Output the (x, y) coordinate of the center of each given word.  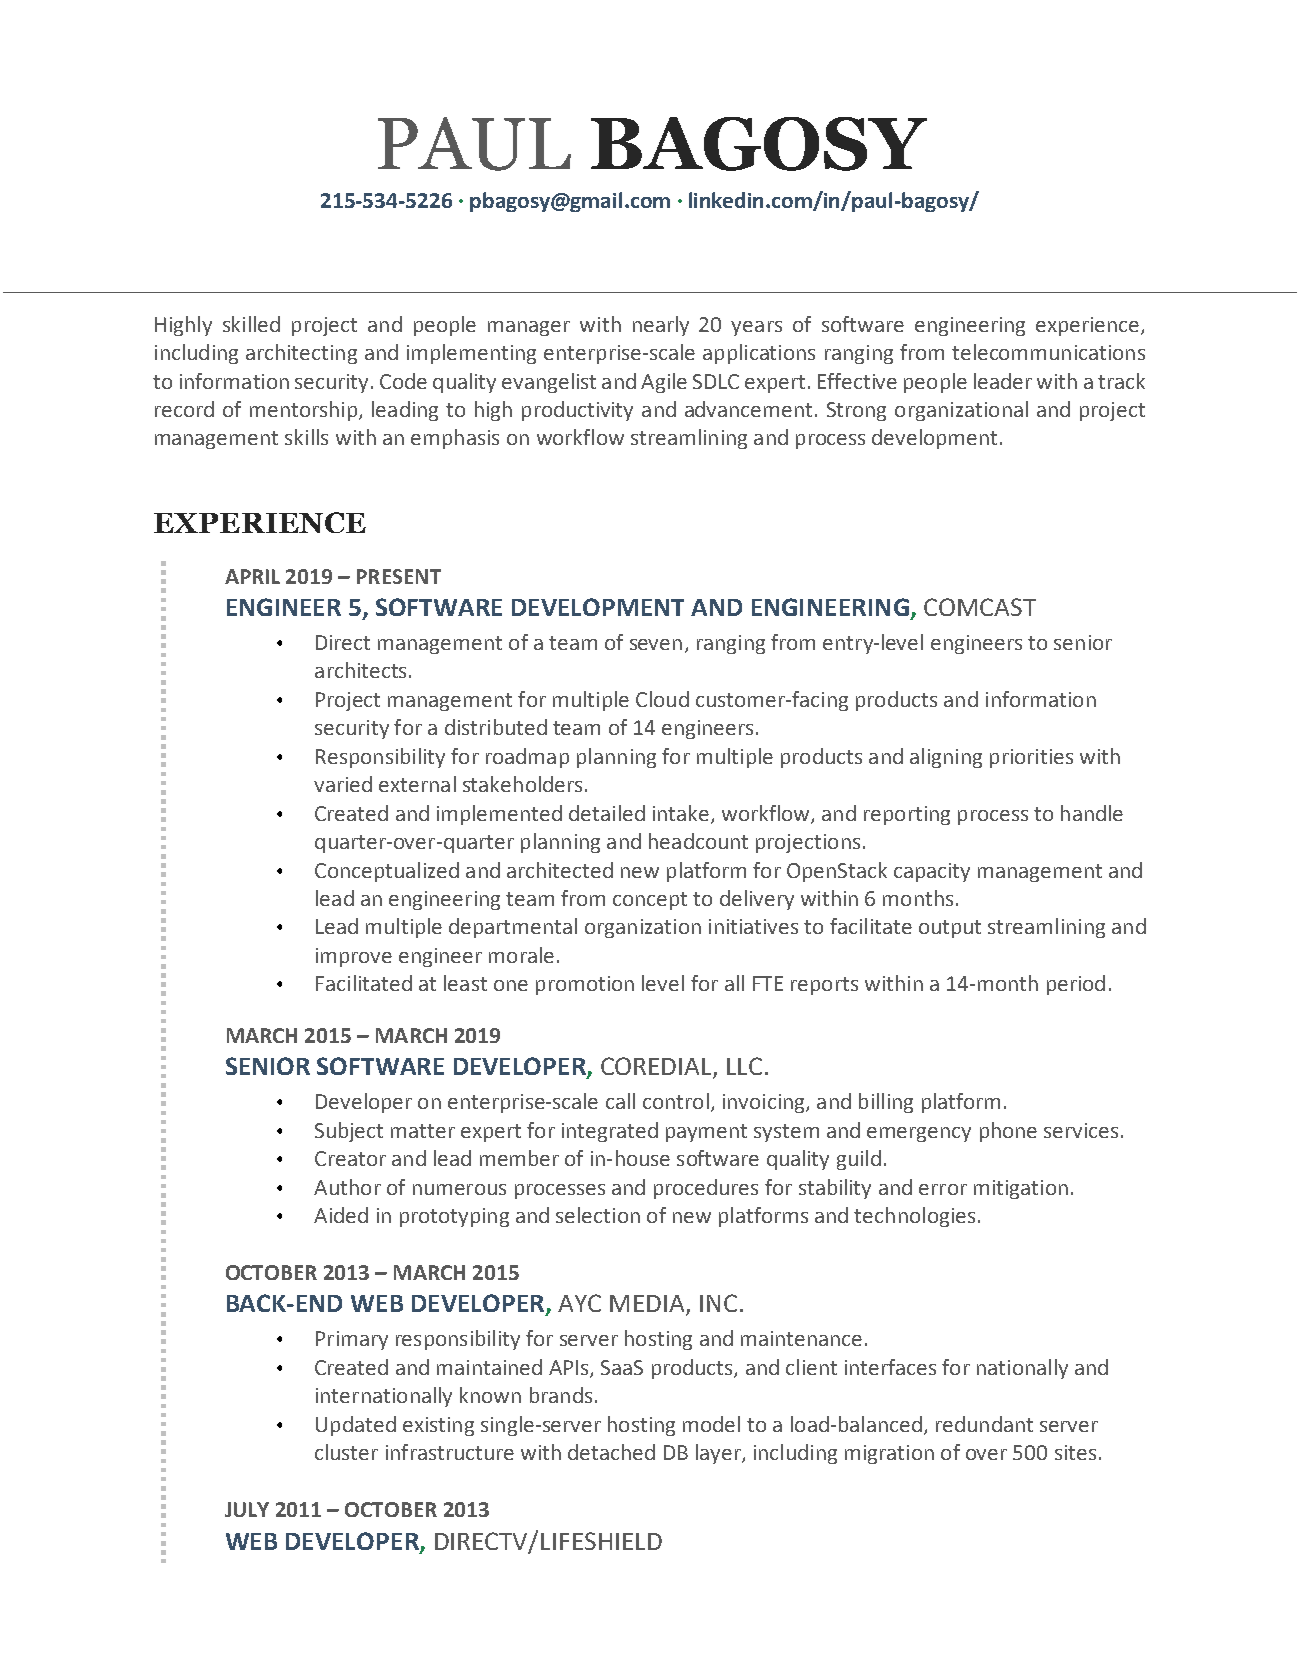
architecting (301, 354)
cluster (346, 1452)
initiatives (753, 926)
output (950, 929)
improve (354, 957)
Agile (664, 383)
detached (611, 1452)
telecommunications (1048, 352)
